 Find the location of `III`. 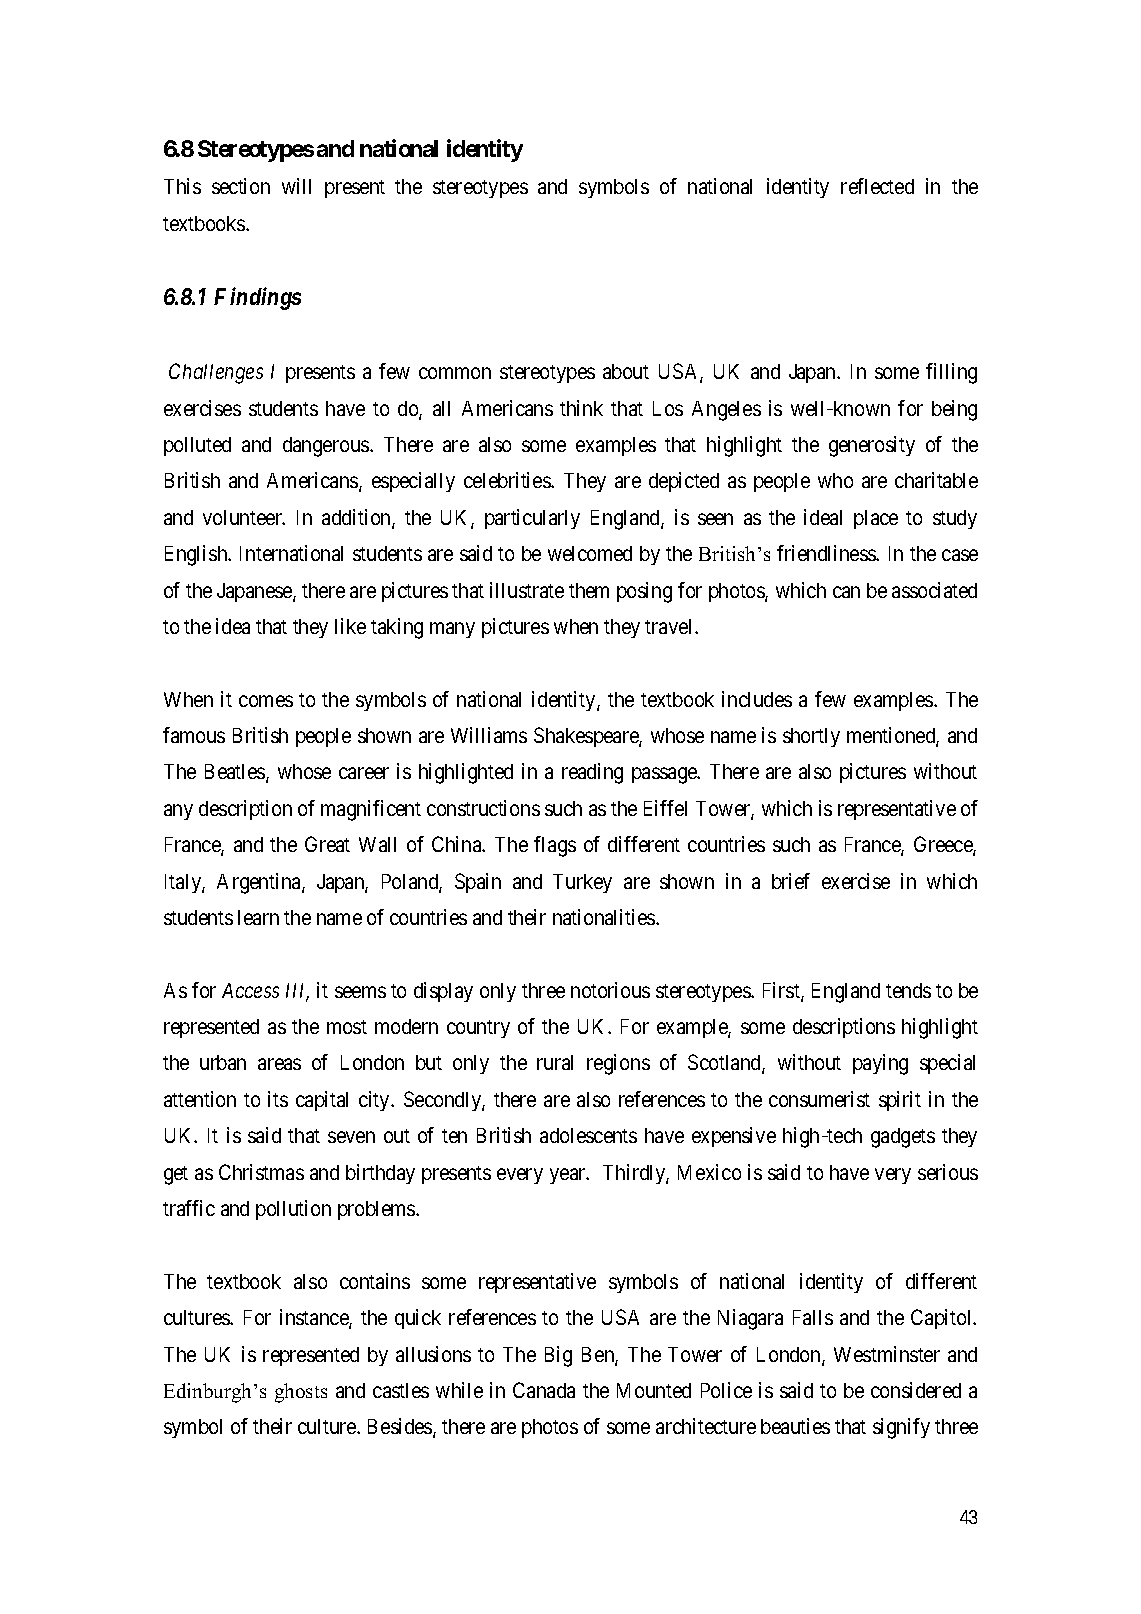

III is located at coordinates (297, 992).
